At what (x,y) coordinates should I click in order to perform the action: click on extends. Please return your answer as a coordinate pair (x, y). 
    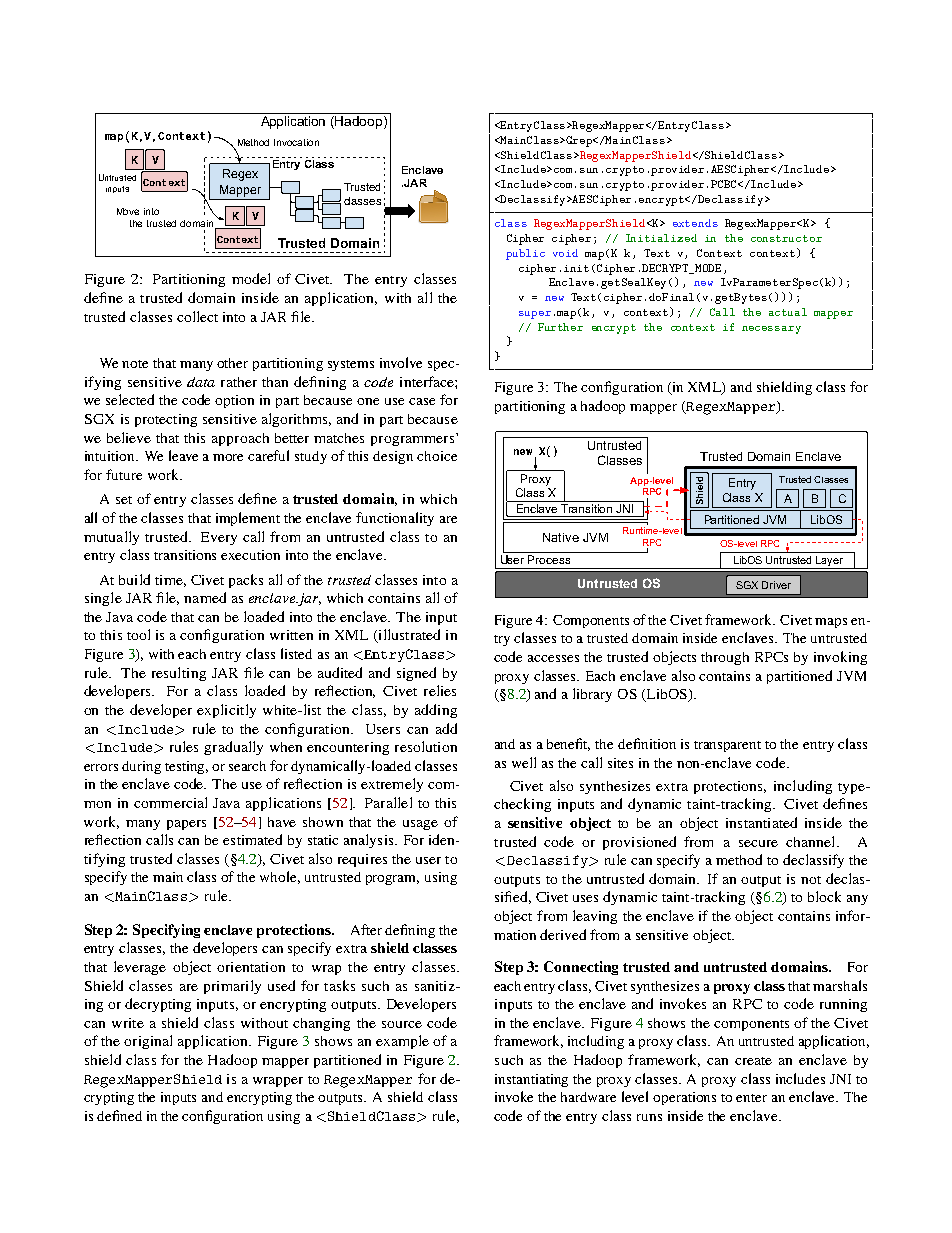
    Looking at the image, I should click on (695, 223).
